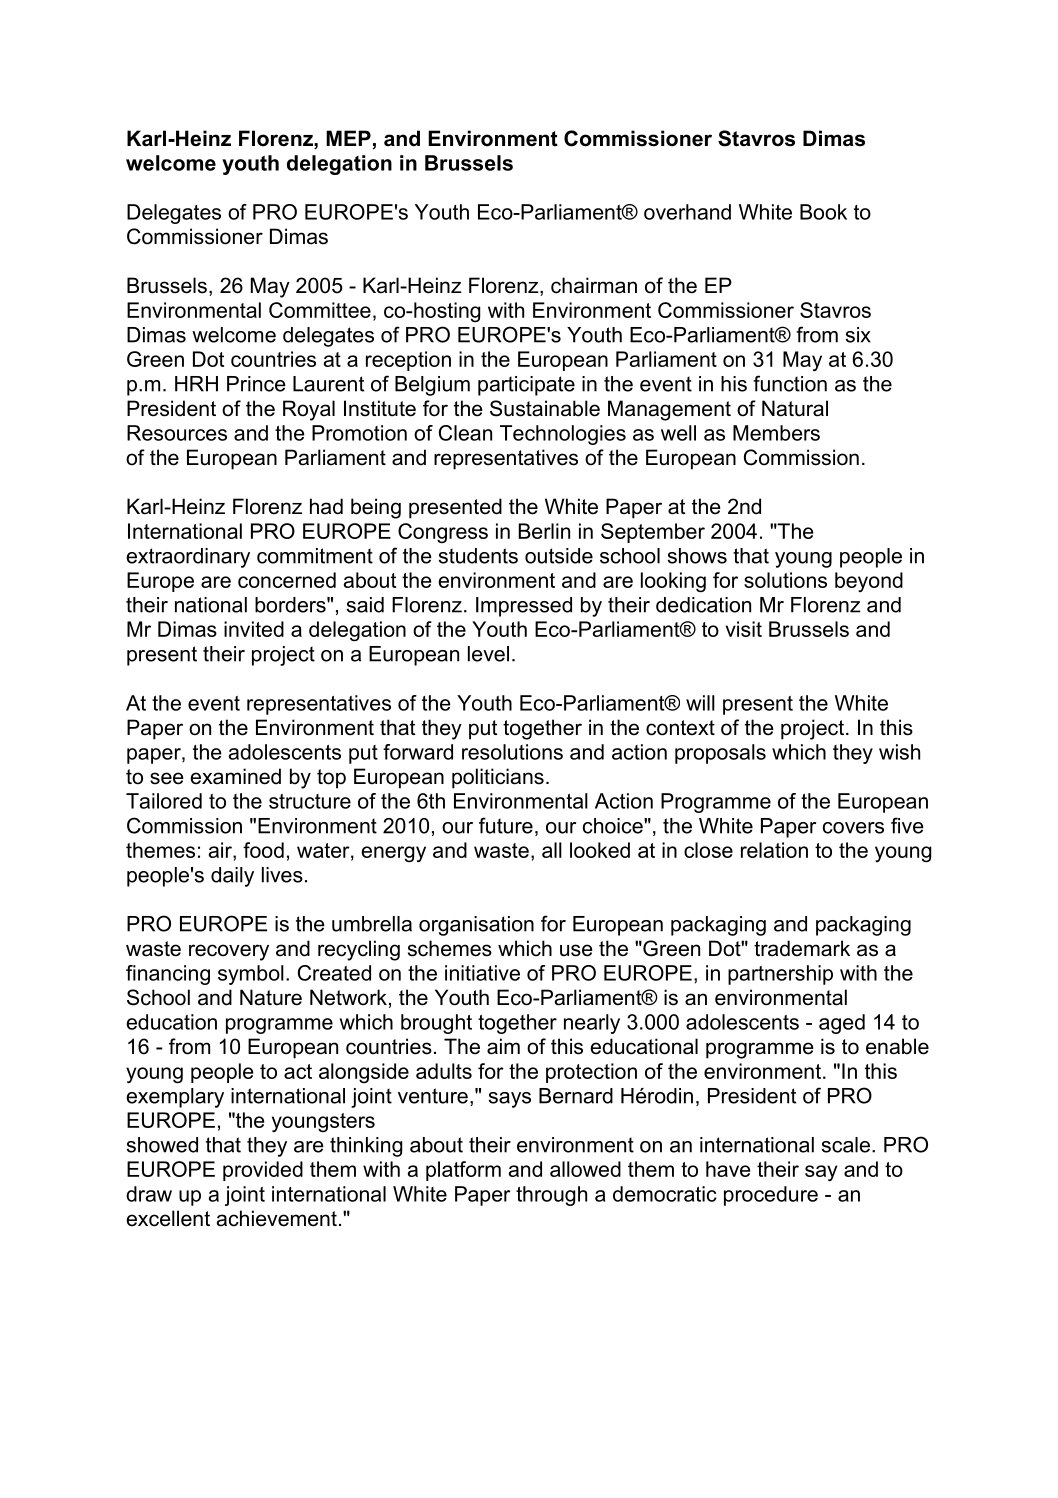  What do you see at coordinates (790, 383) in the screenshot?
I see `function` at bounding box center [790, 383].
